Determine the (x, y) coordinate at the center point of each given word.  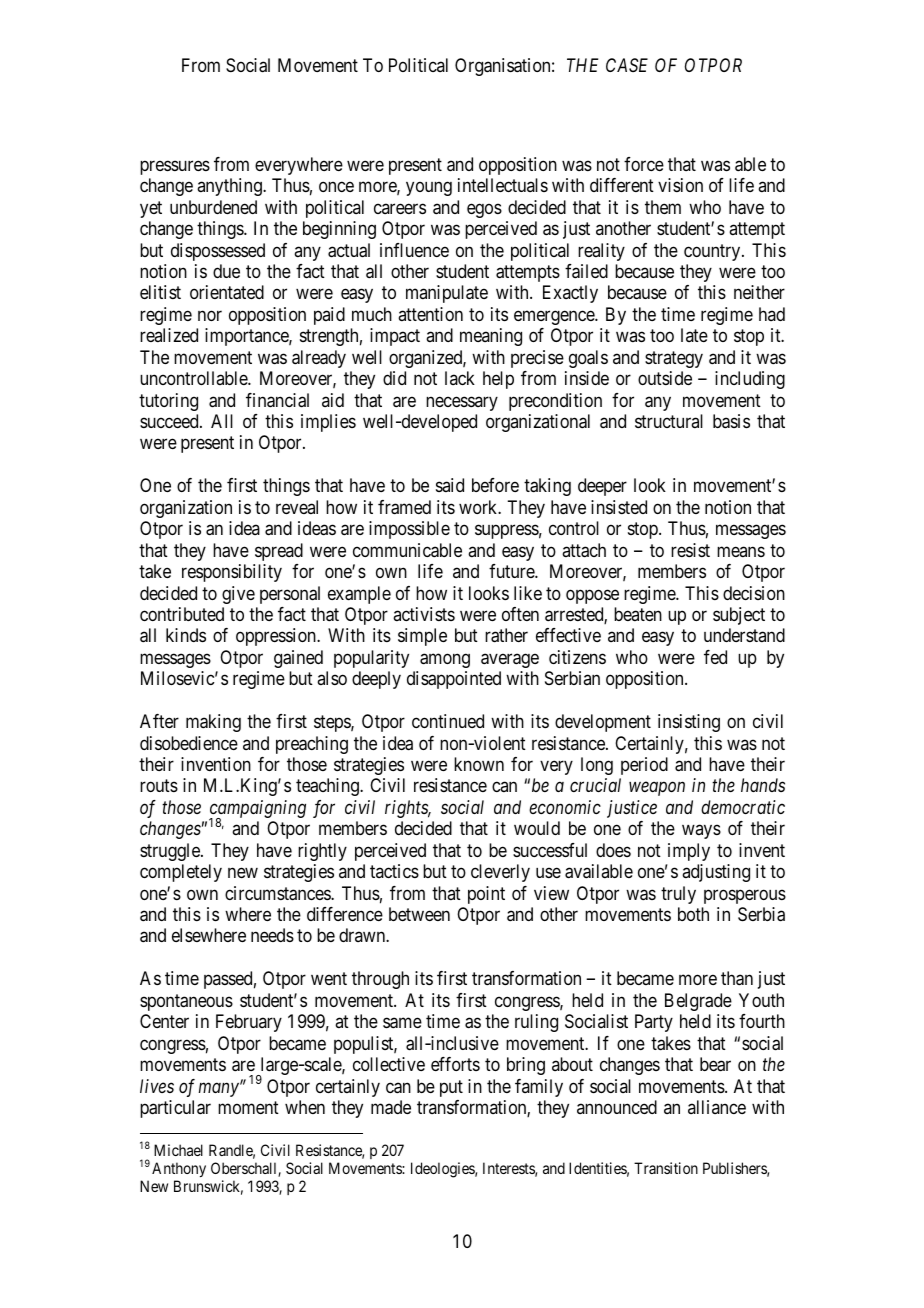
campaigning (257, 810)
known (479, 764)
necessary (462, 403)
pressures (175, 167)
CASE (627, 65)
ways (701, 832)
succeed (170, 421)
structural (669, 421)
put (451, 1088)
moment (248, 1107)
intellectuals (503, 185)
